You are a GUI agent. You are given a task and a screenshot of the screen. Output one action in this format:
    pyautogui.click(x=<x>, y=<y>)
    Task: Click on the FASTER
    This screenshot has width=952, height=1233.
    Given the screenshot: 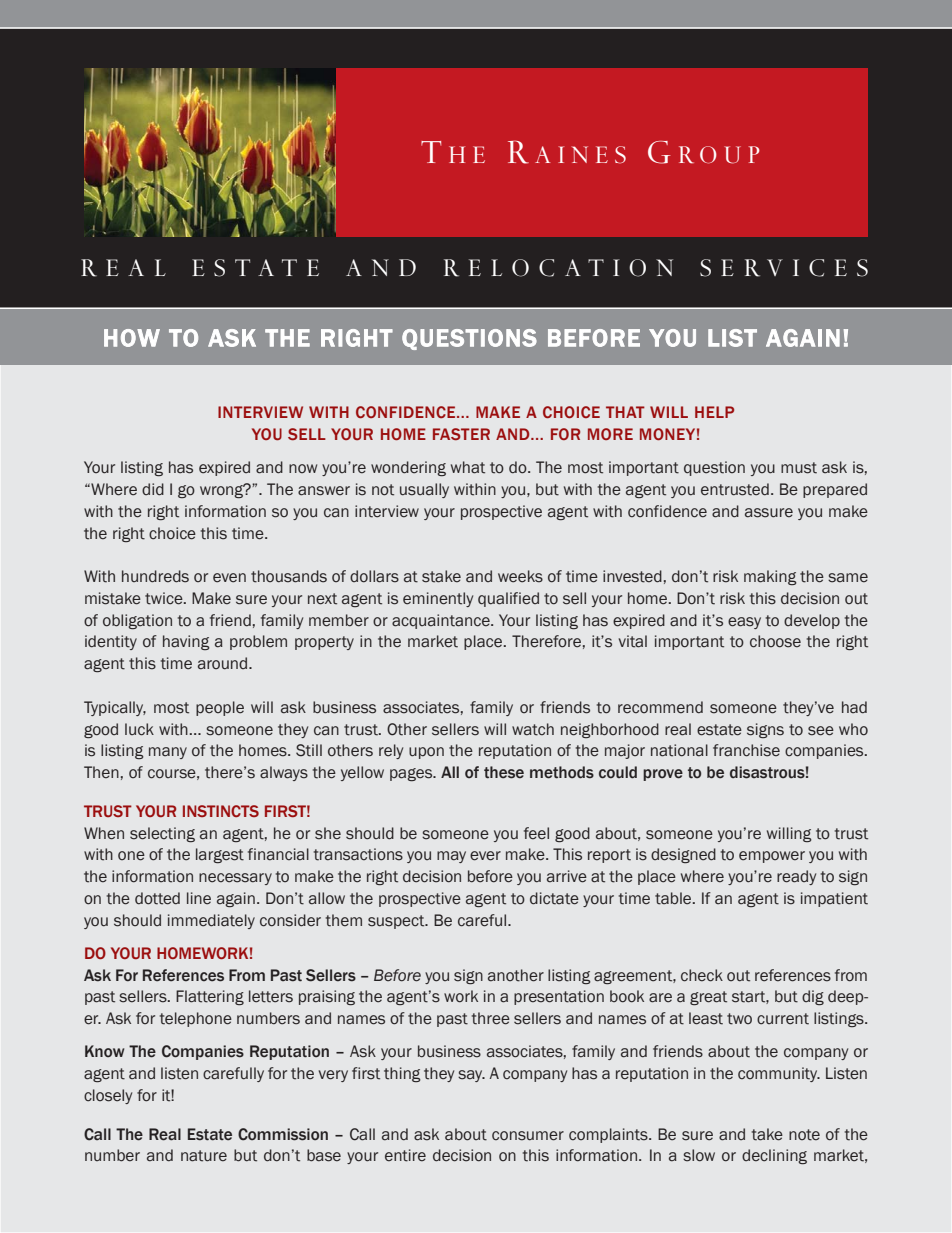 What is the action you would take?
    pyautogui.click(x=461, y=434)
